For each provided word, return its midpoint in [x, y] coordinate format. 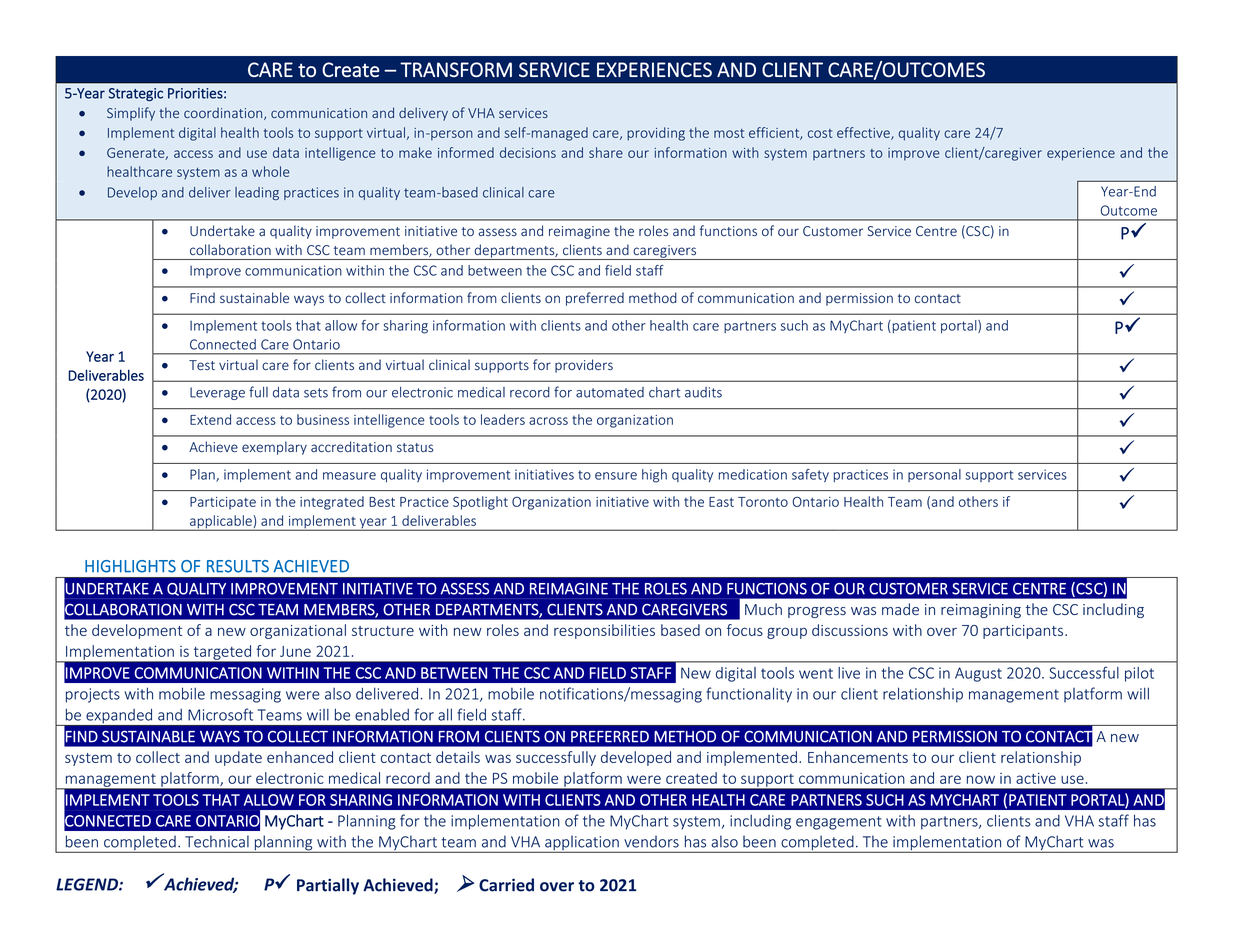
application [582, 844]
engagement [839, 823]
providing [656, 134]
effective [864, 133]
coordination [224, 113]
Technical [217, 841]
